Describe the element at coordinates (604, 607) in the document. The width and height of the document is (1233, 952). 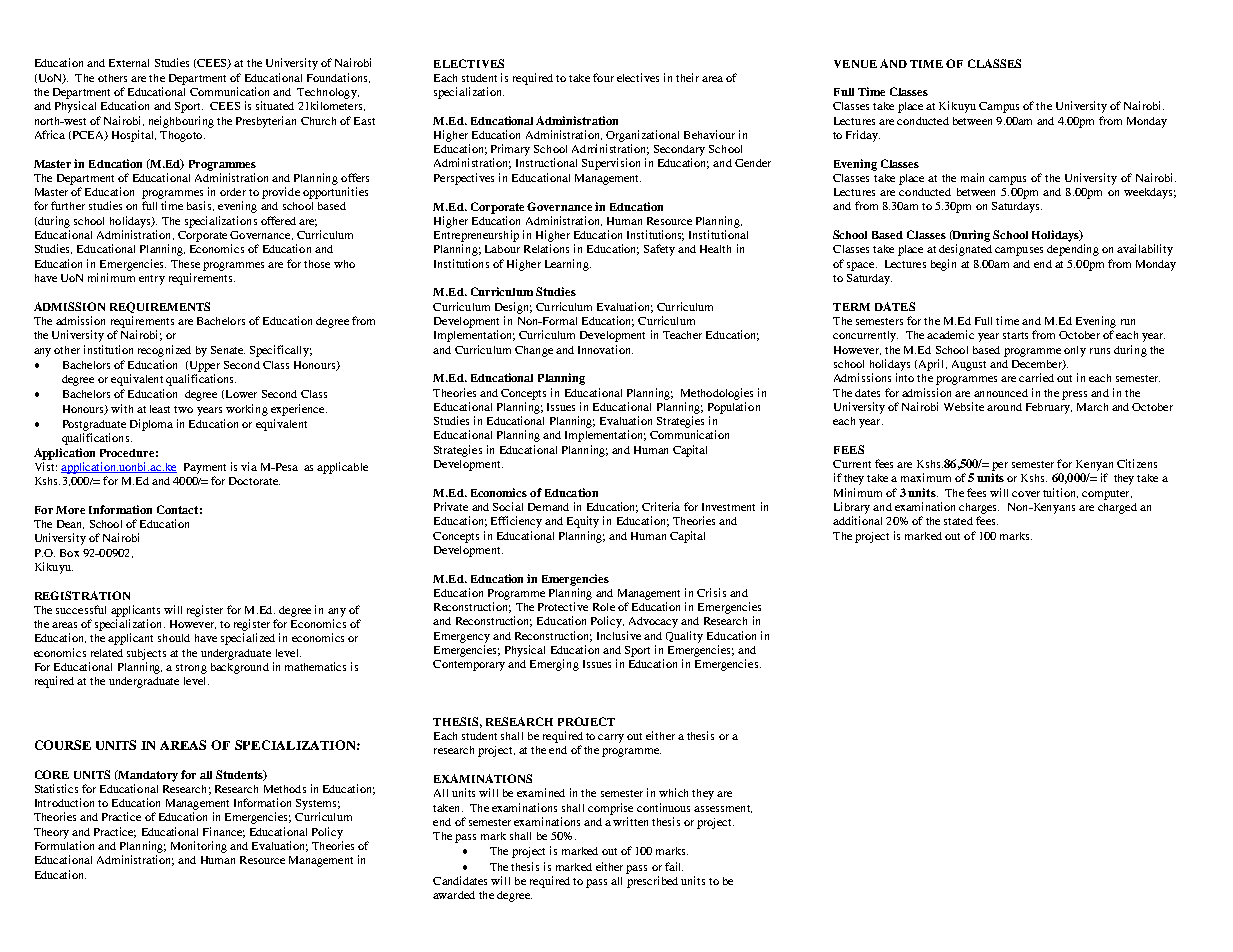
I see `Role` at that location.
